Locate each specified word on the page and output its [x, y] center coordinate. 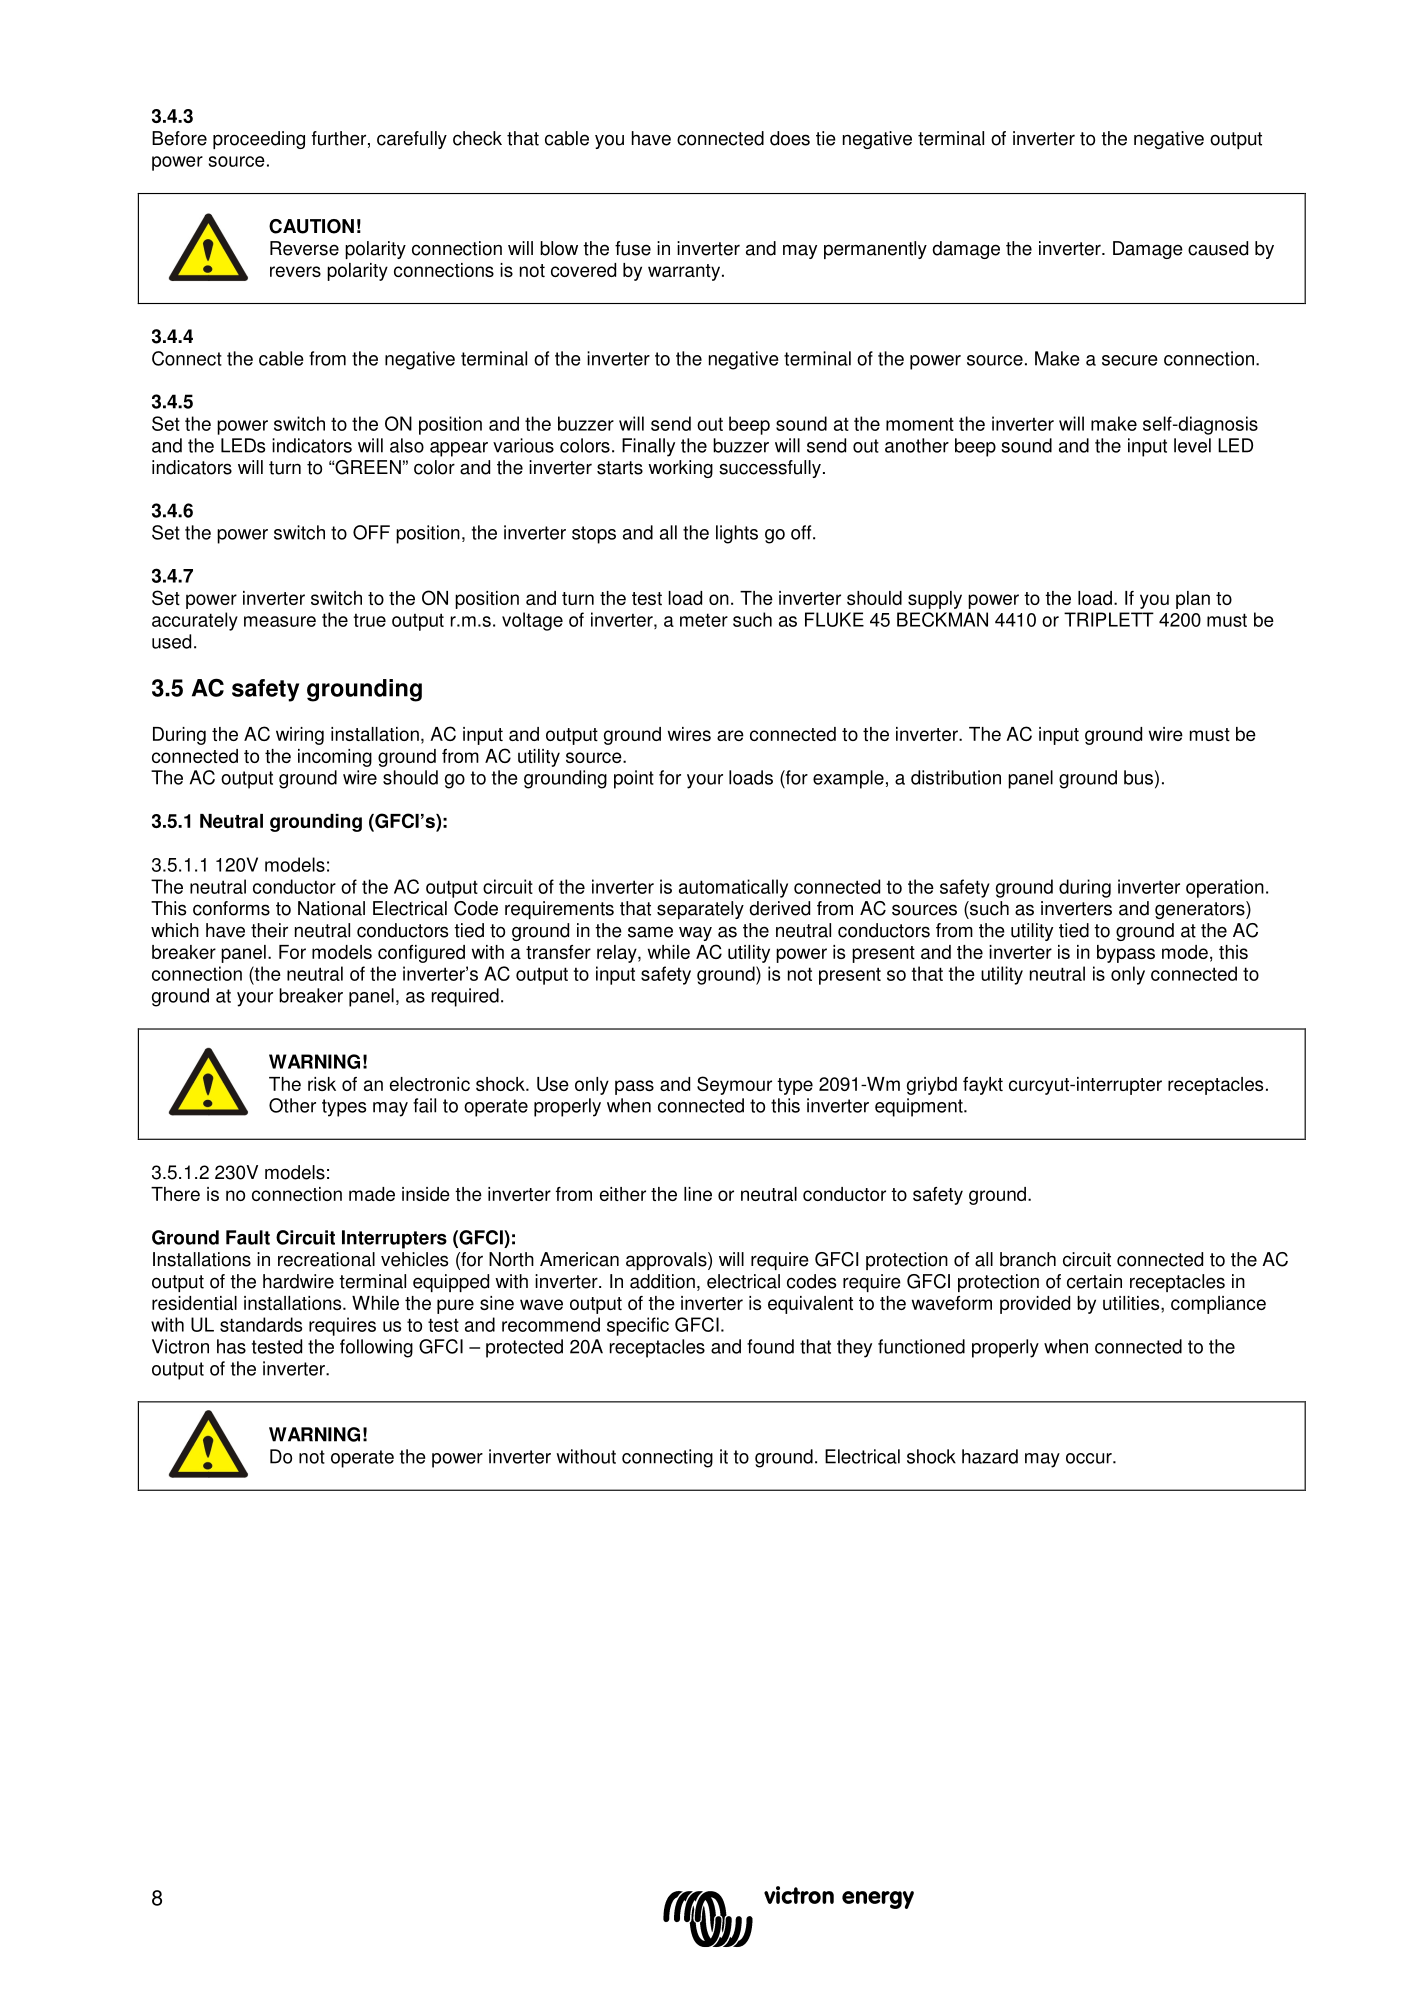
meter [704, 620]
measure [280, 621]
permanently [875, 250]
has [231, 1346]
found [770, 1346]
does [790, 138]
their [269, 930]
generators [1201, 910]
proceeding [259, 140]
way [695, 933]
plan [1193, 600]
